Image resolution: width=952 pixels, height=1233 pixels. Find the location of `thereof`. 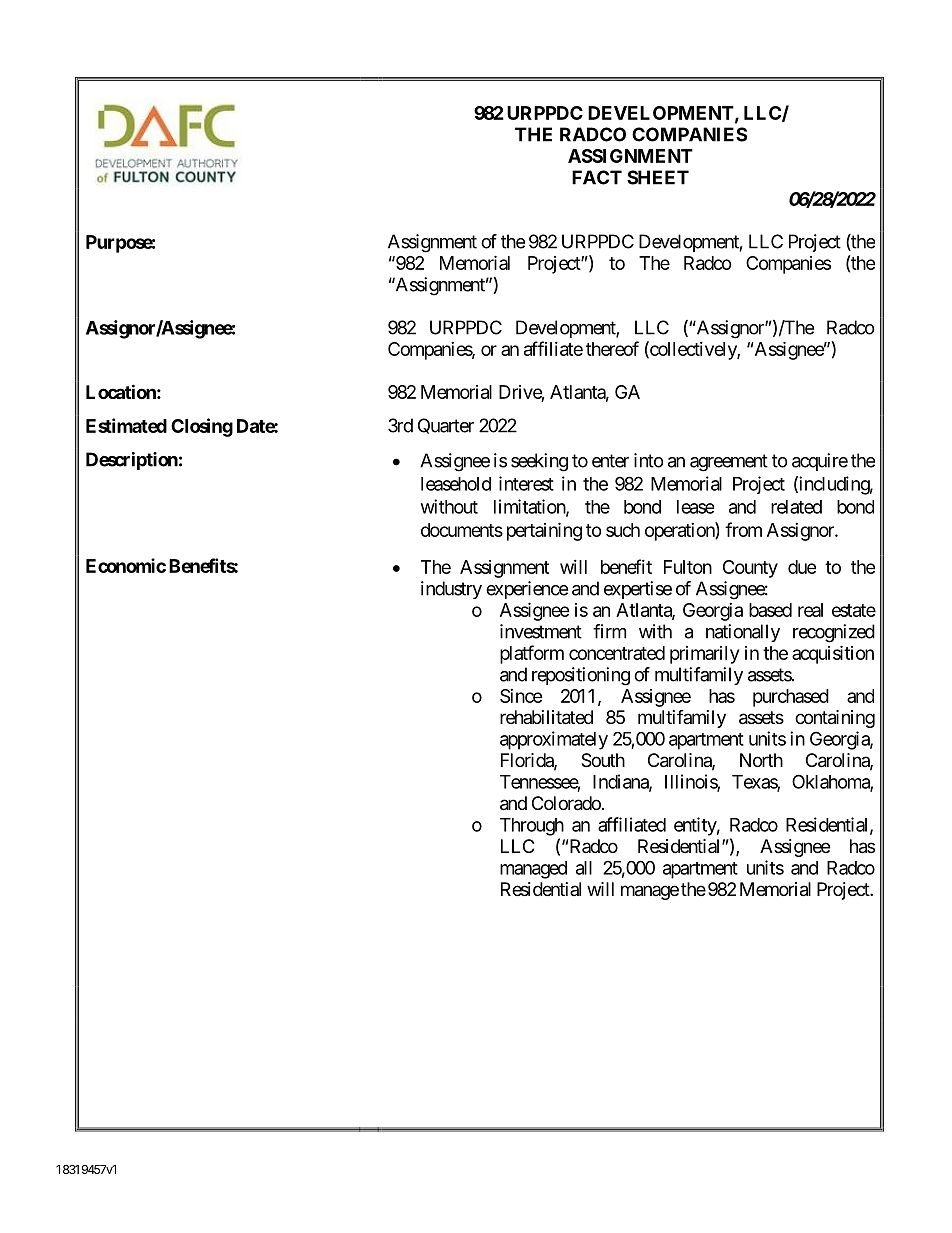

thereof is located at coordinates (612, 348).
